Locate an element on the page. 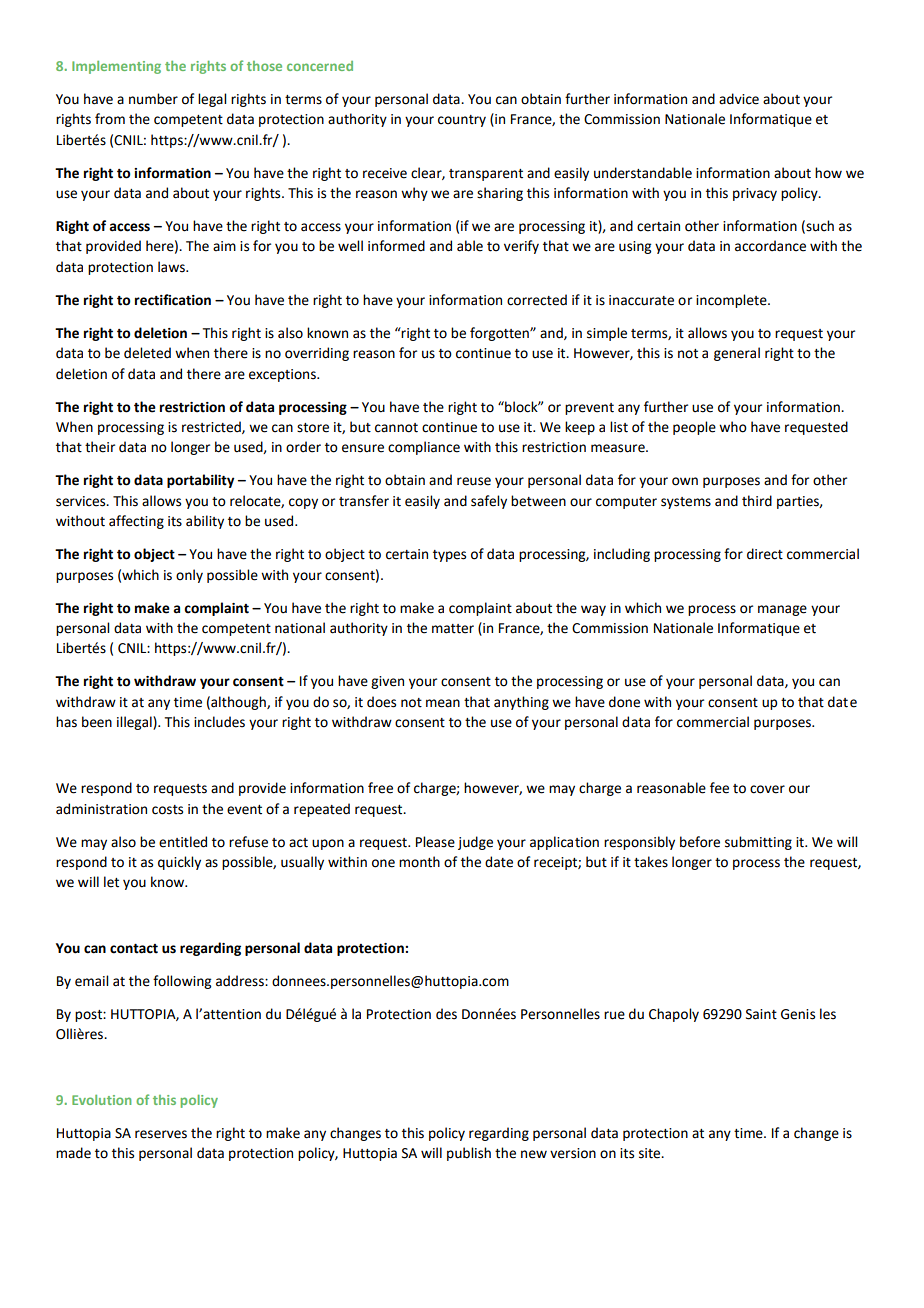 This document has width=924, height=1308. reserves is located at coordinates (161, 1134).
